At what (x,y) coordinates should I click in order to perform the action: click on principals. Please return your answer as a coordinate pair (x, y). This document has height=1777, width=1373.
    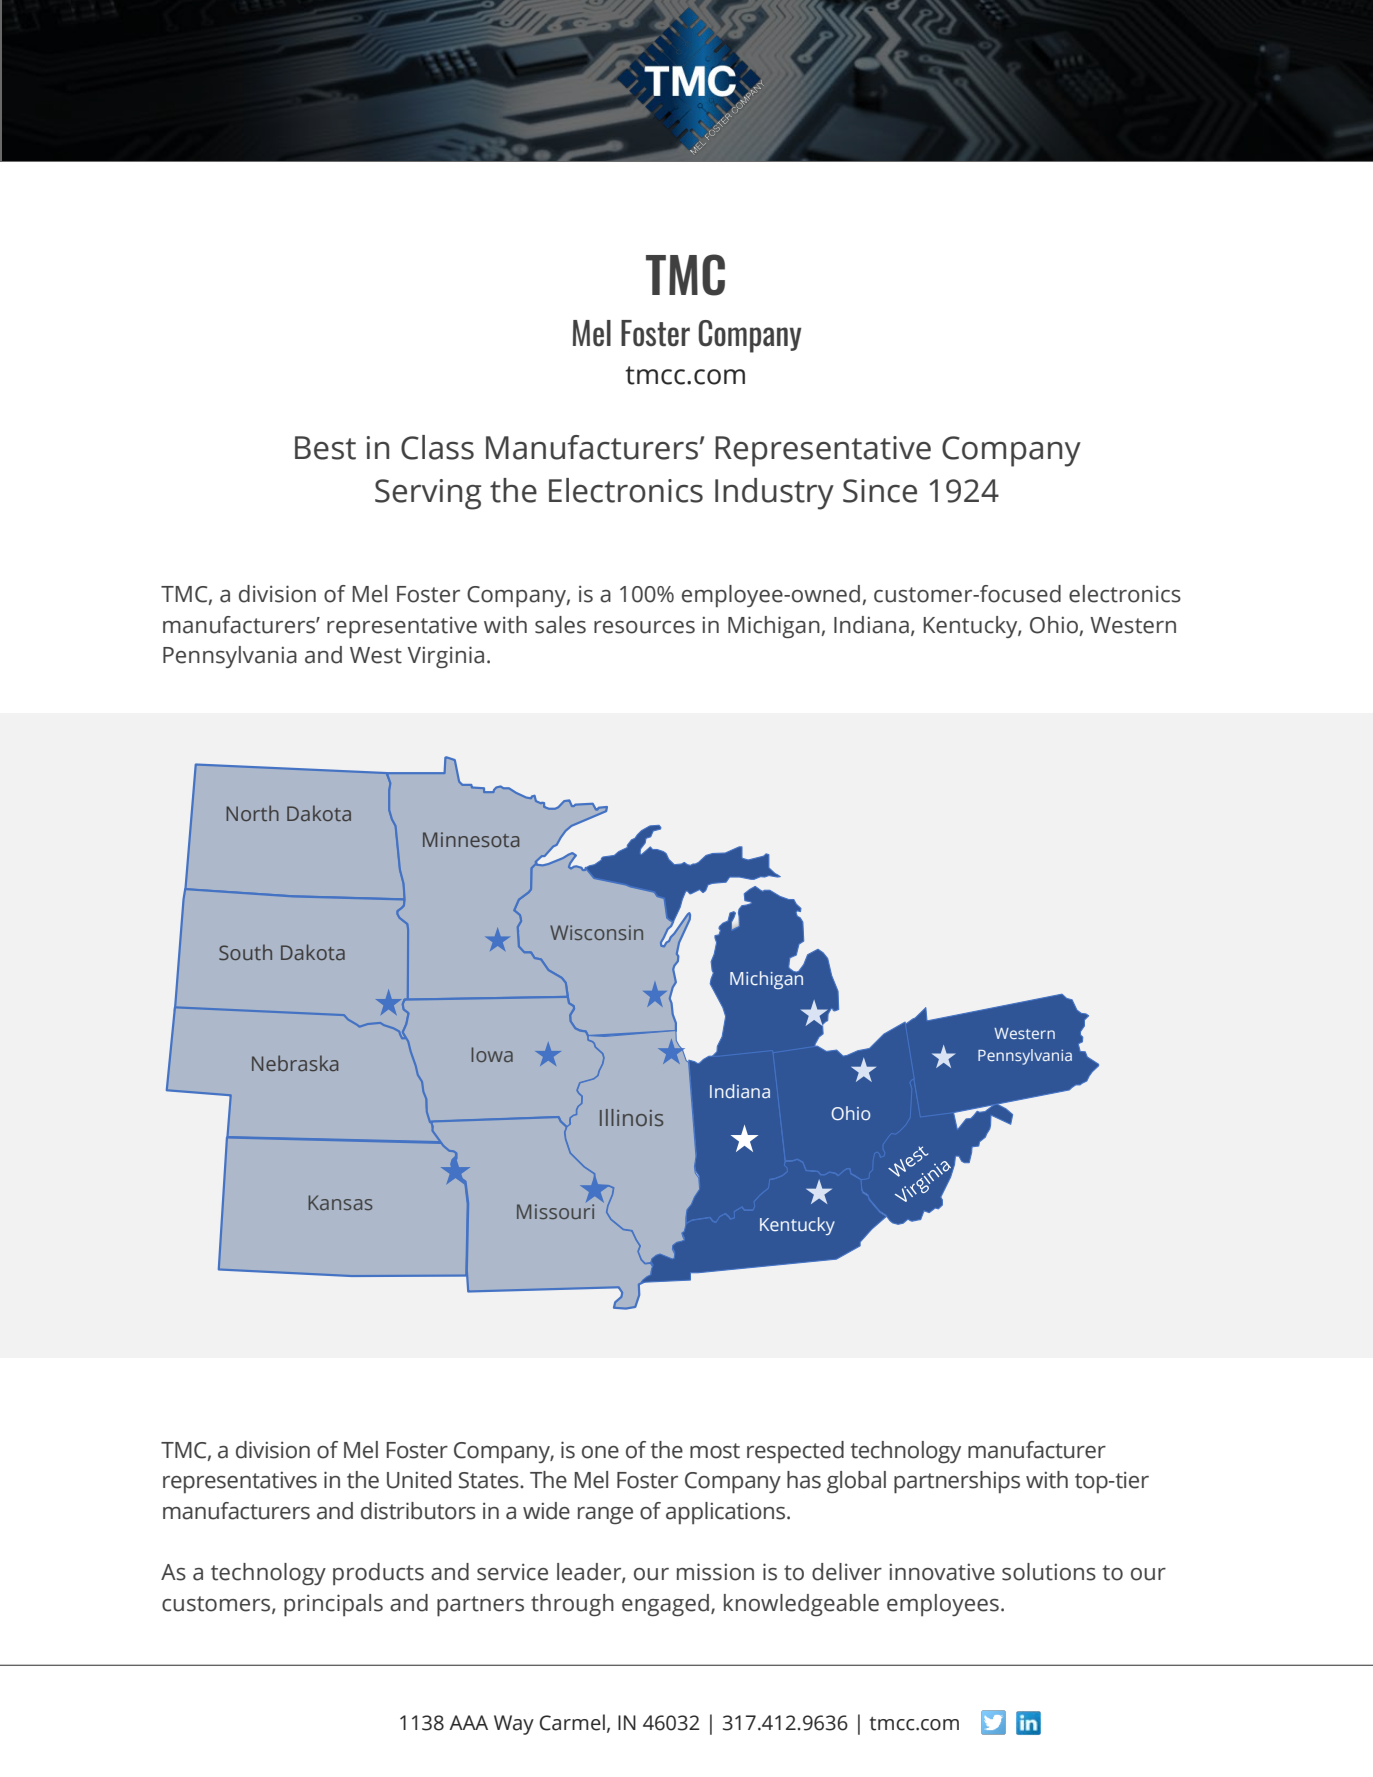
    Looking at the image, I should click on (333, 1605).
